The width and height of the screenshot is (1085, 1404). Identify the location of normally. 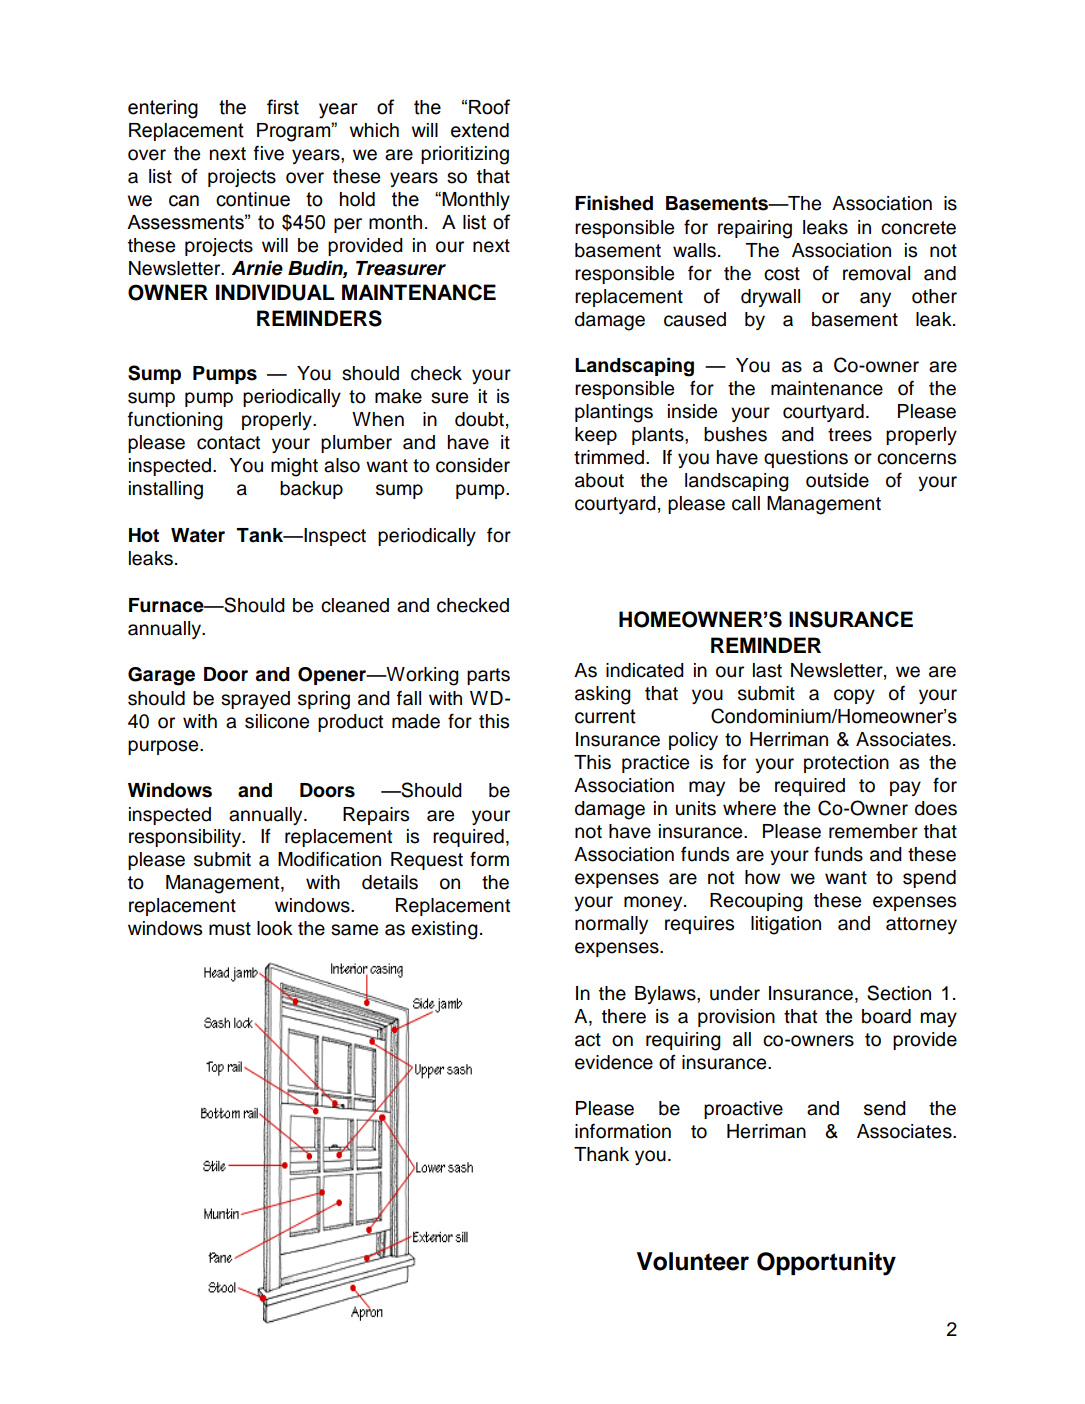
(611, 925).
